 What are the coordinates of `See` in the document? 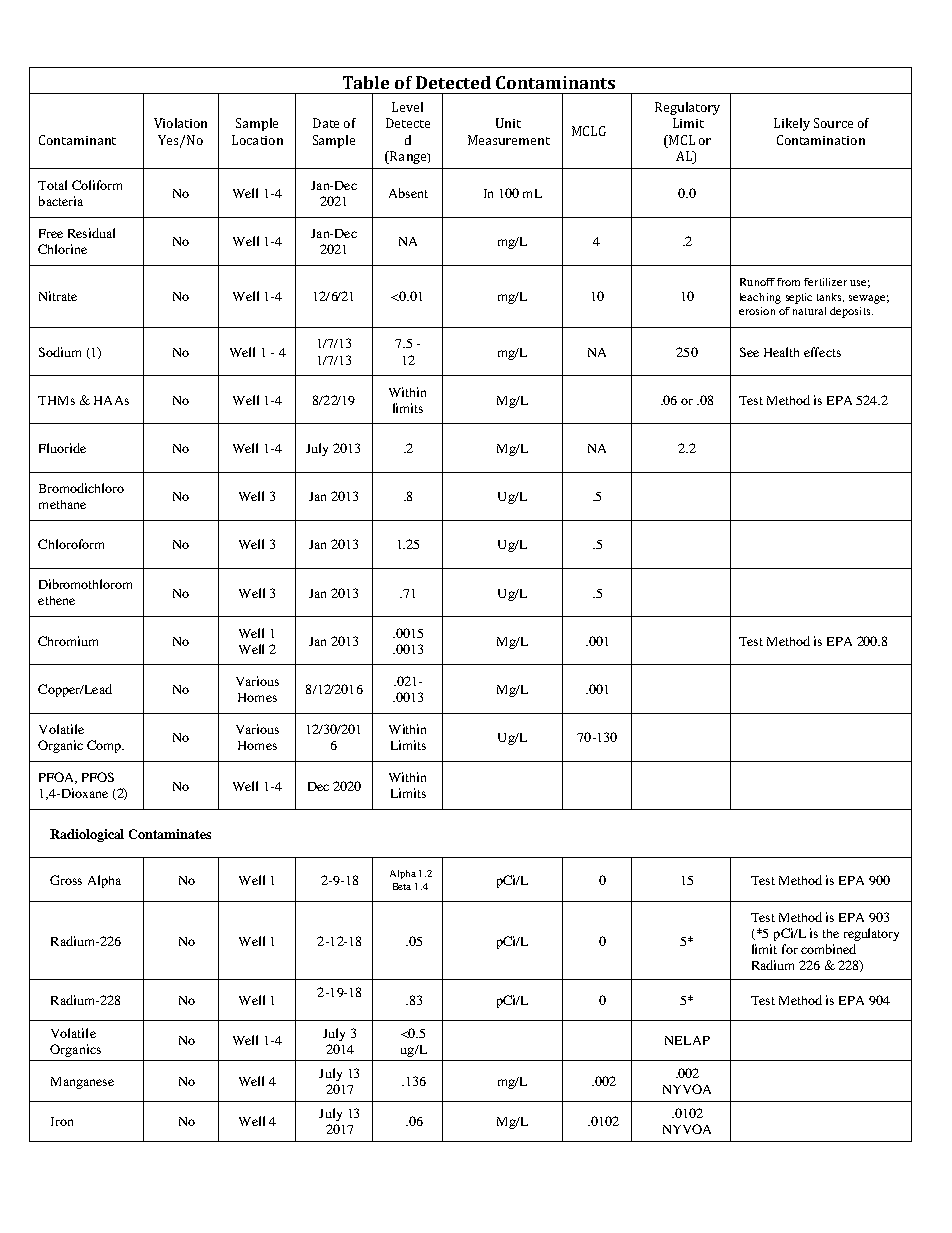 It's located at (749, 352).
